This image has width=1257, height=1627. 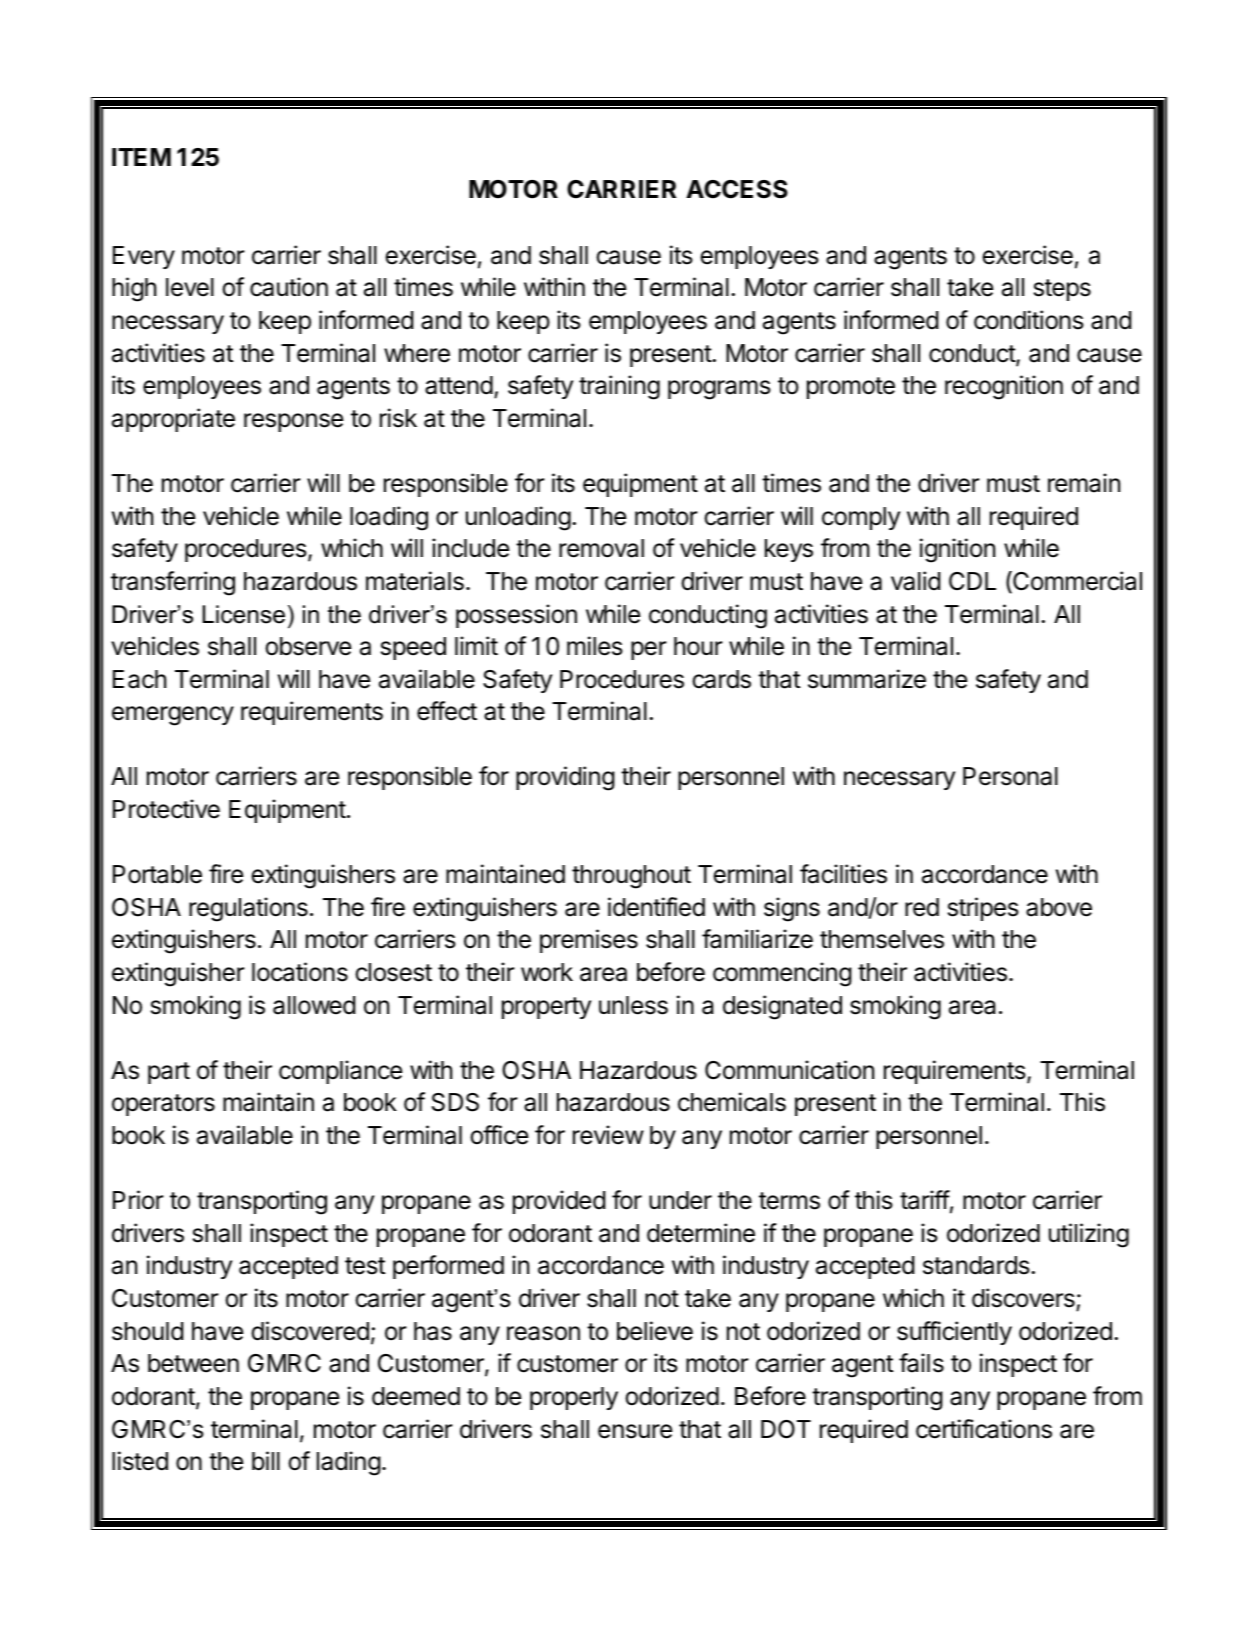 What do you see at coordinates (925, 1200) in the image?
I see `tariff` at bounding box center [925, 1200].
